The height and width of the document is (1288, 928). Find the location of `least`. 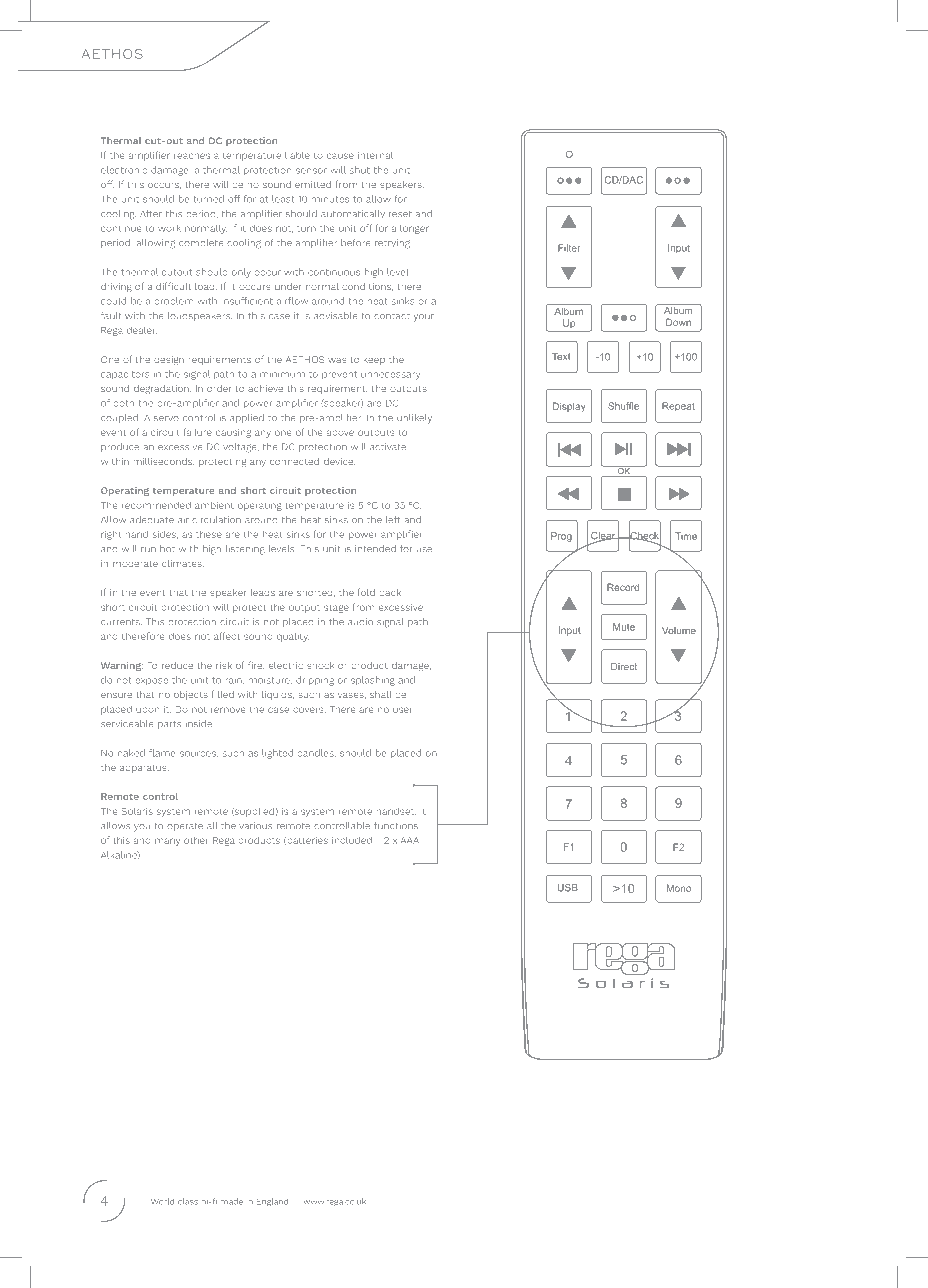

least is located at coordinates (283, 199).
